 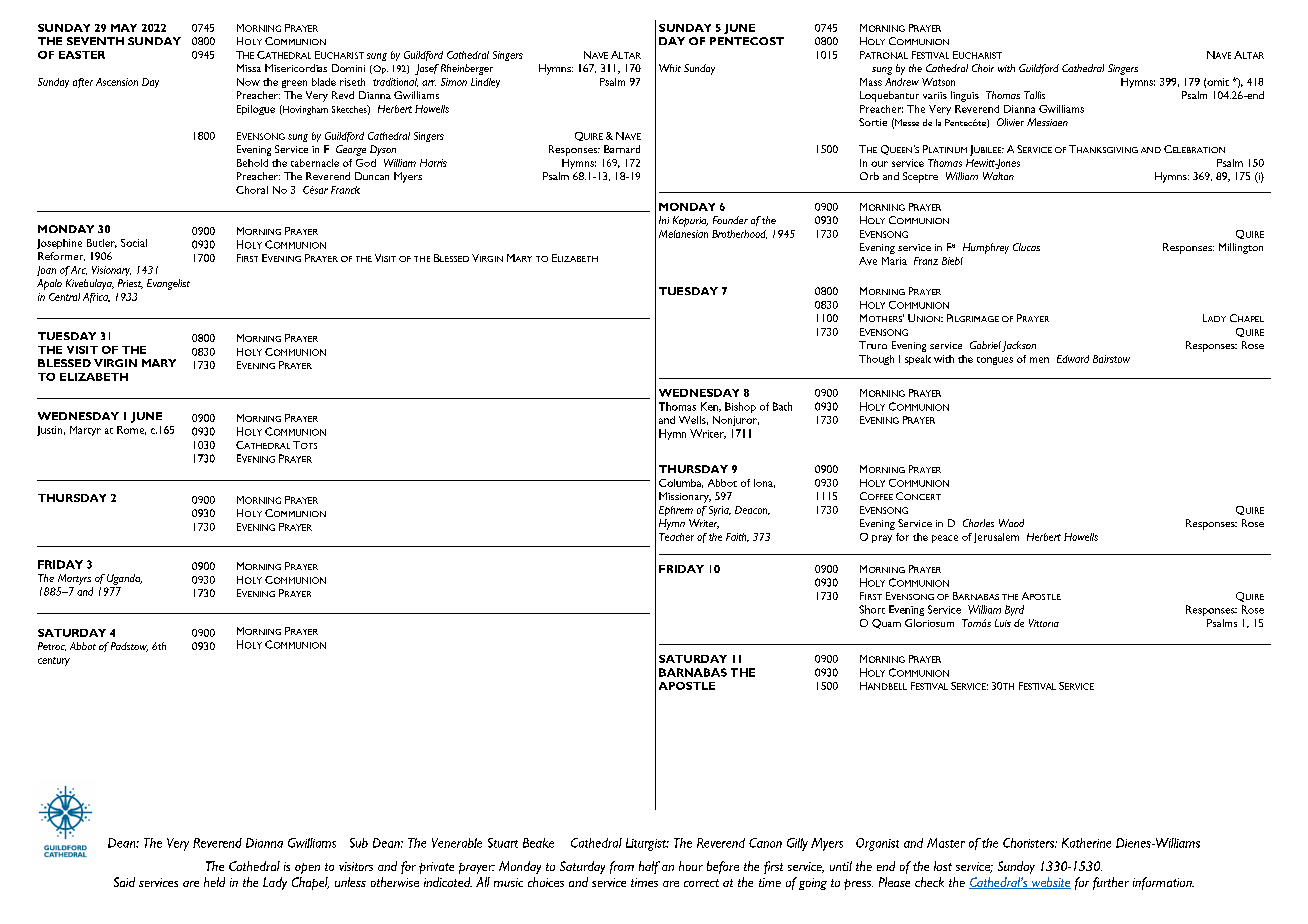 What do you see at coordinates (876, 360) in the screenshot?
I see `Though` at bounding box center [876, 360].
